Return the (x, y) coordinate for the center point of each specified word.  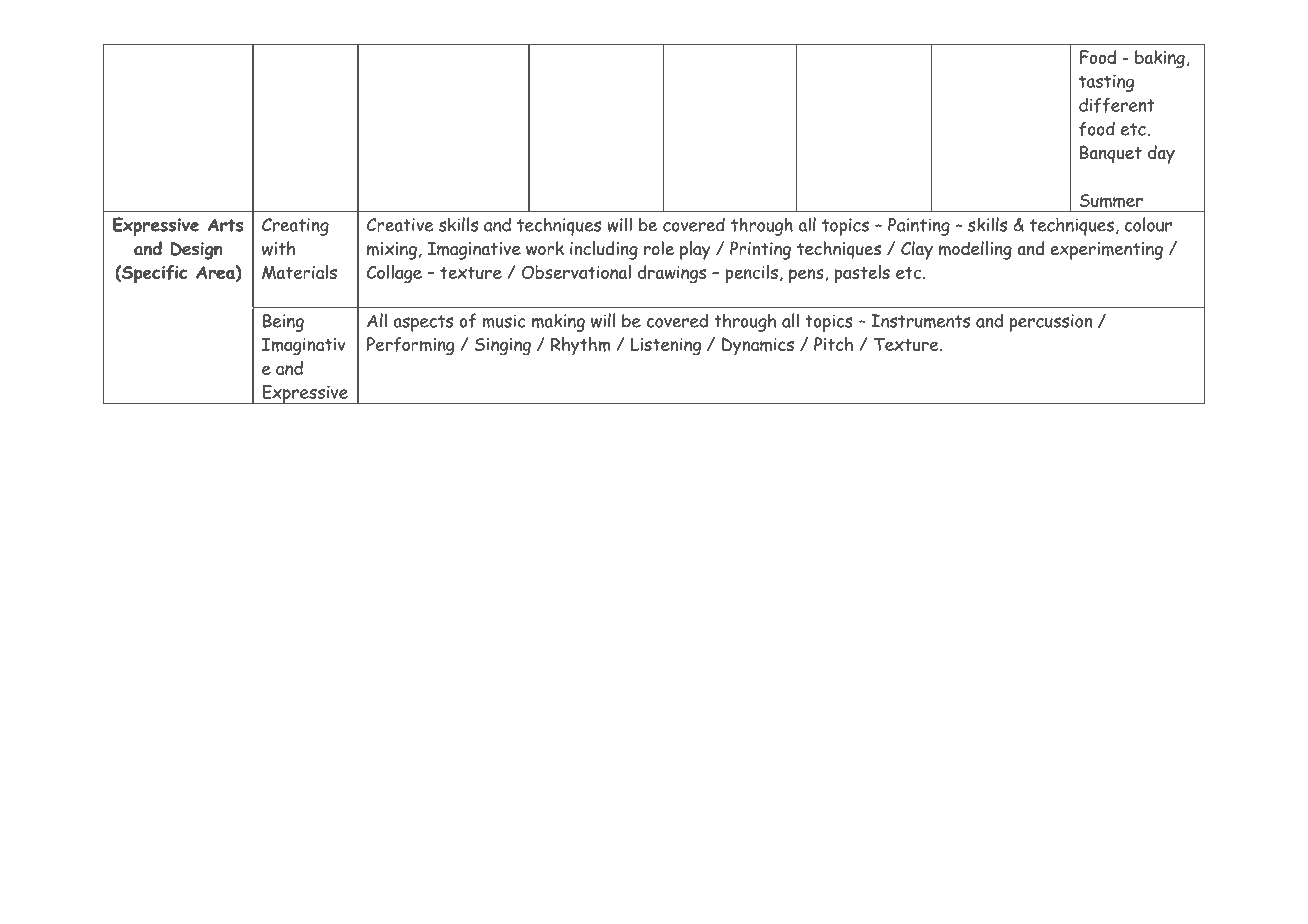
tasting (1106, 83)
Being (283, 323)
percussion (1050, 323)
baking (1160, 59)
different (1117, 105)
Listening (666, 346)
